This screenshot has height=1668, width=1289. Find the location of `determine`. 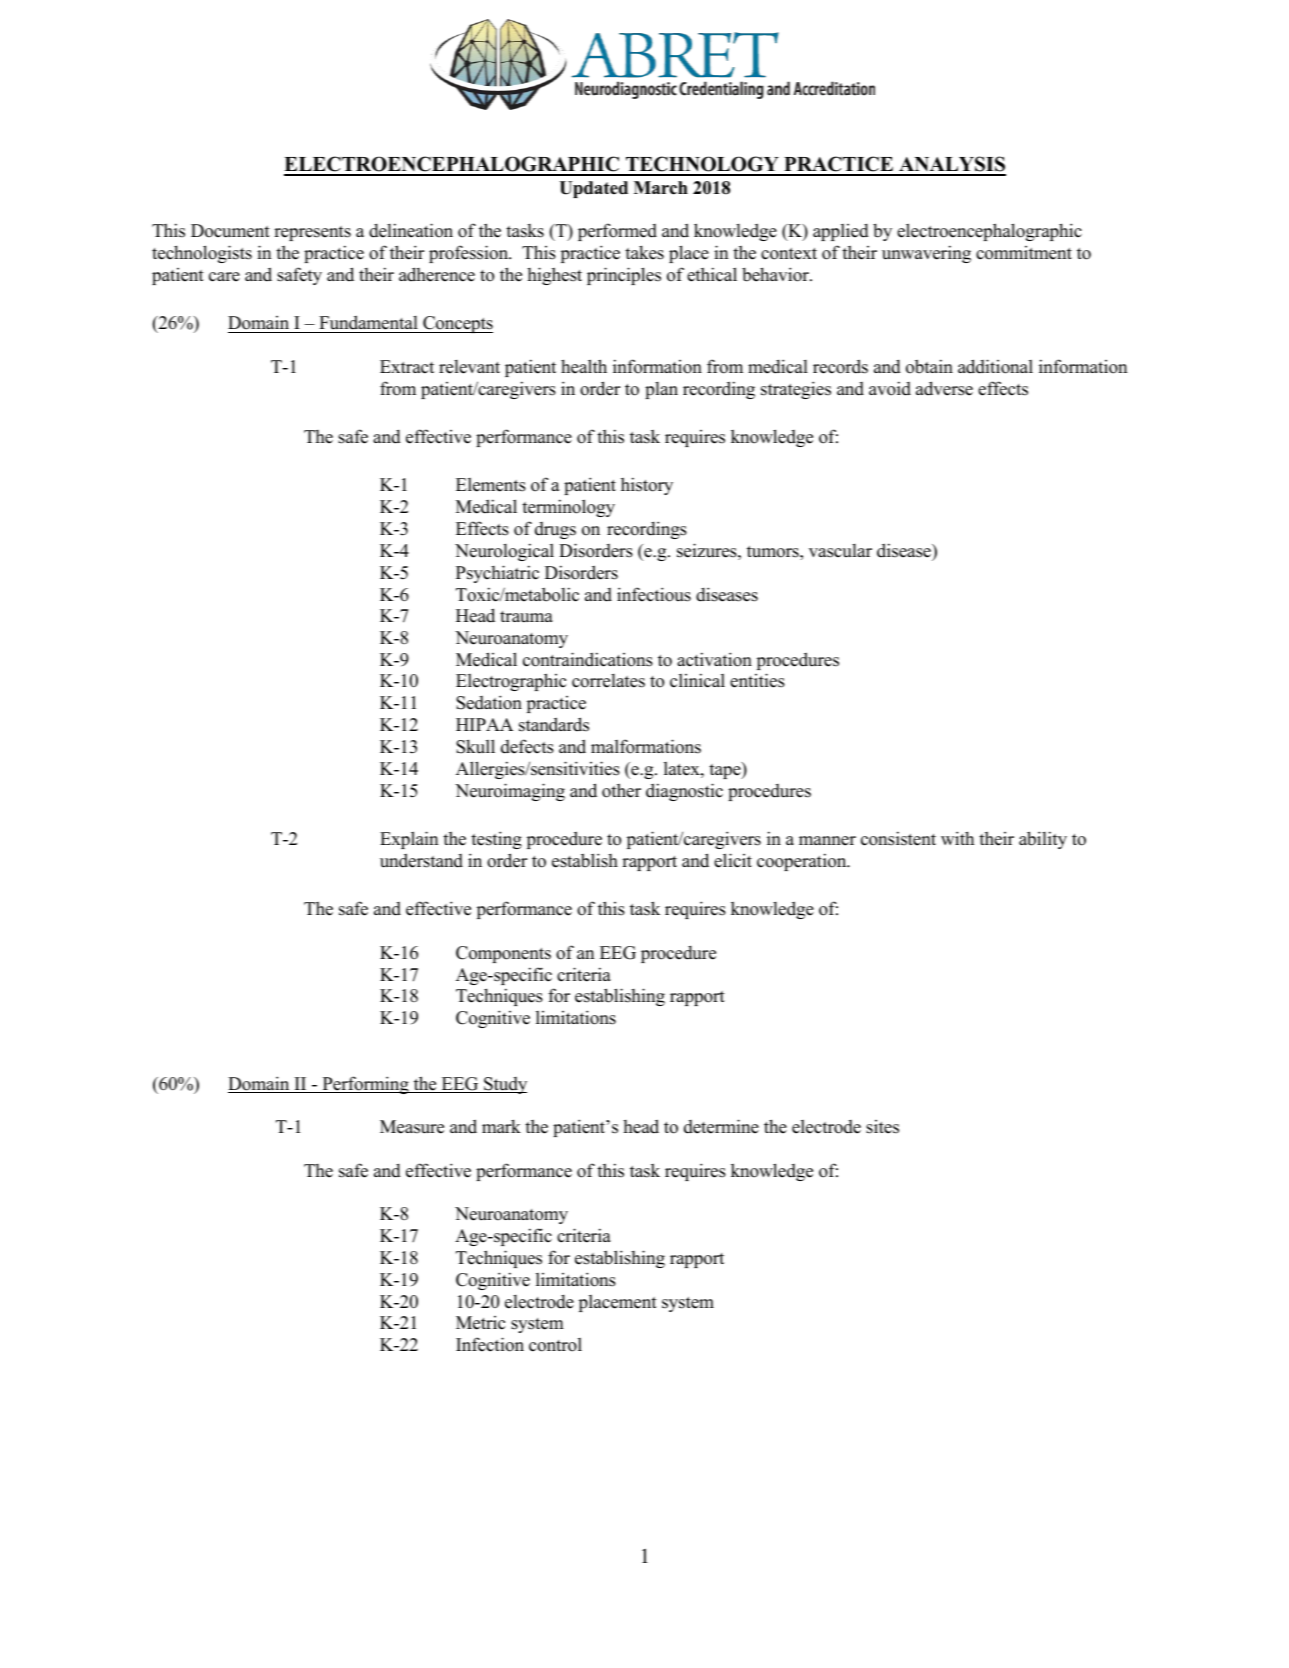

determine is located at coordinates (721, 1126).
